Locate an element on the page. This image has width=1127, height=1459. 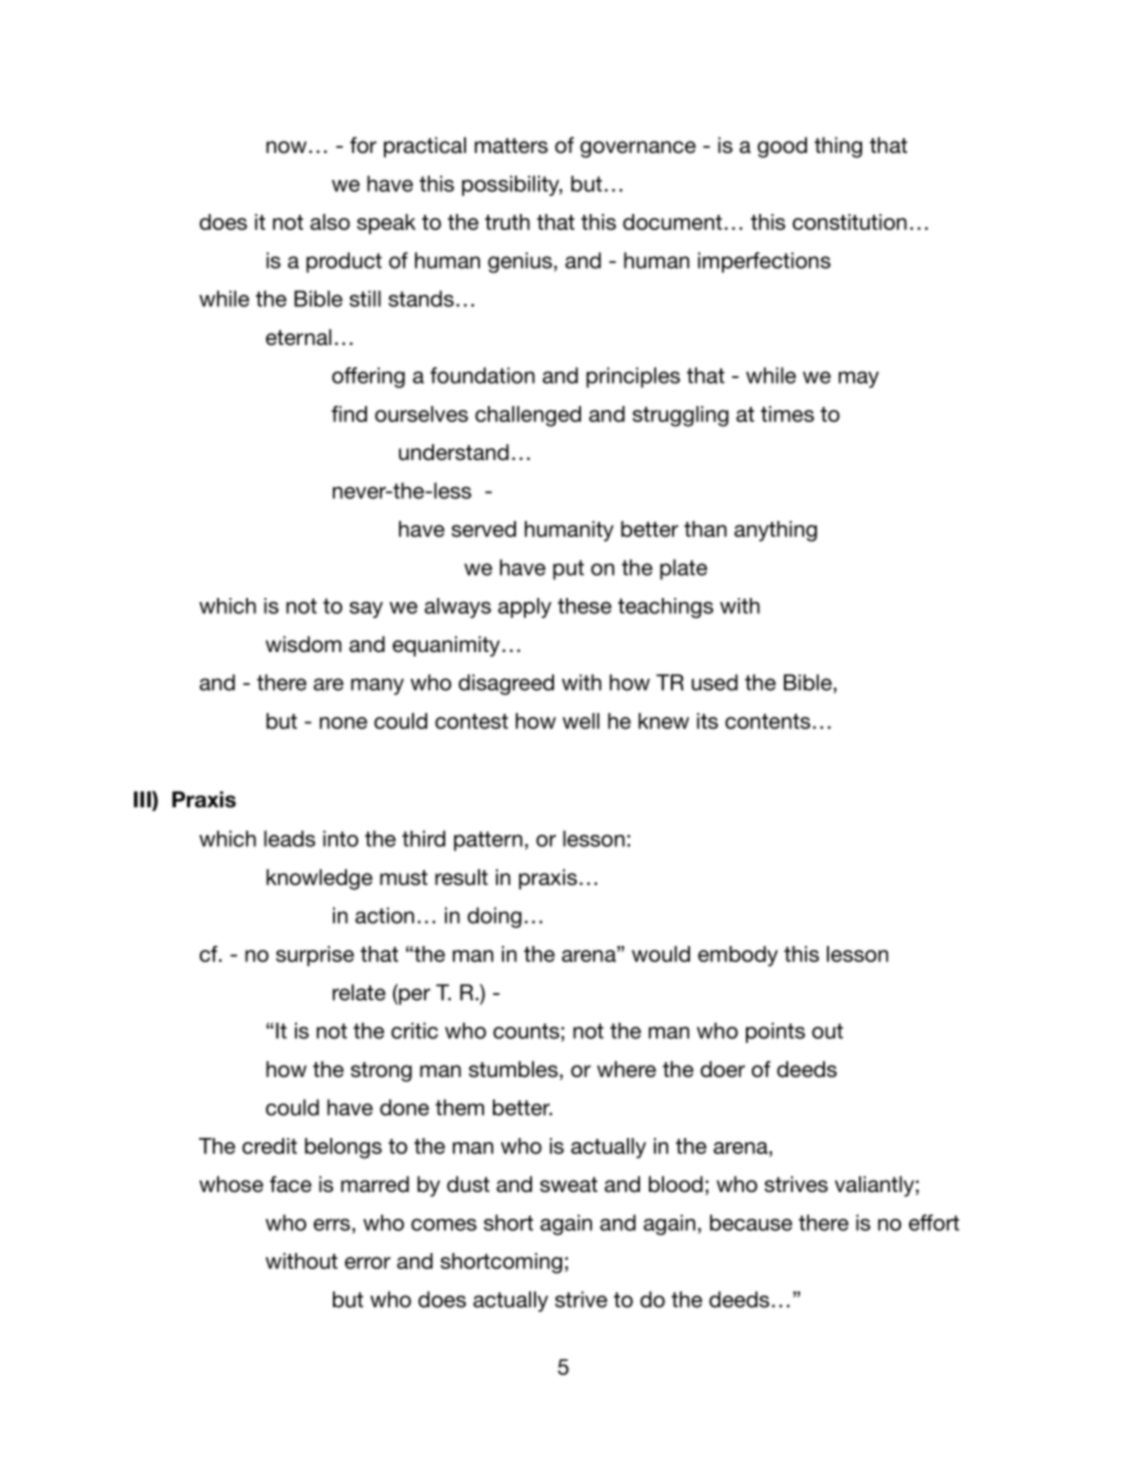
whose is located at coordinates (231, 1184).
